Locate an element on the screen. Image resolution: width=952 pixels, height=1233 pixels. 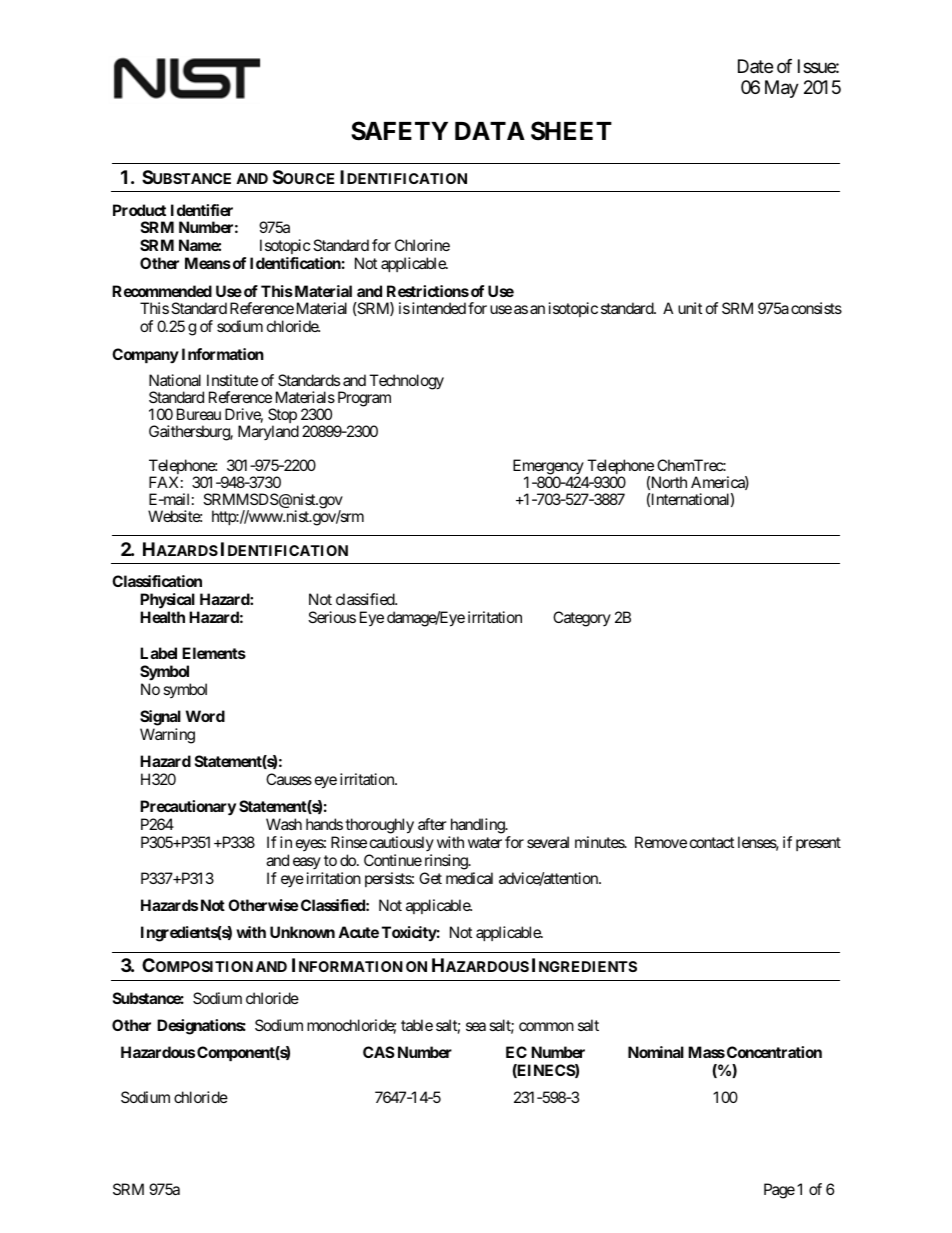
sea is located at coordinates (476, 1026).
